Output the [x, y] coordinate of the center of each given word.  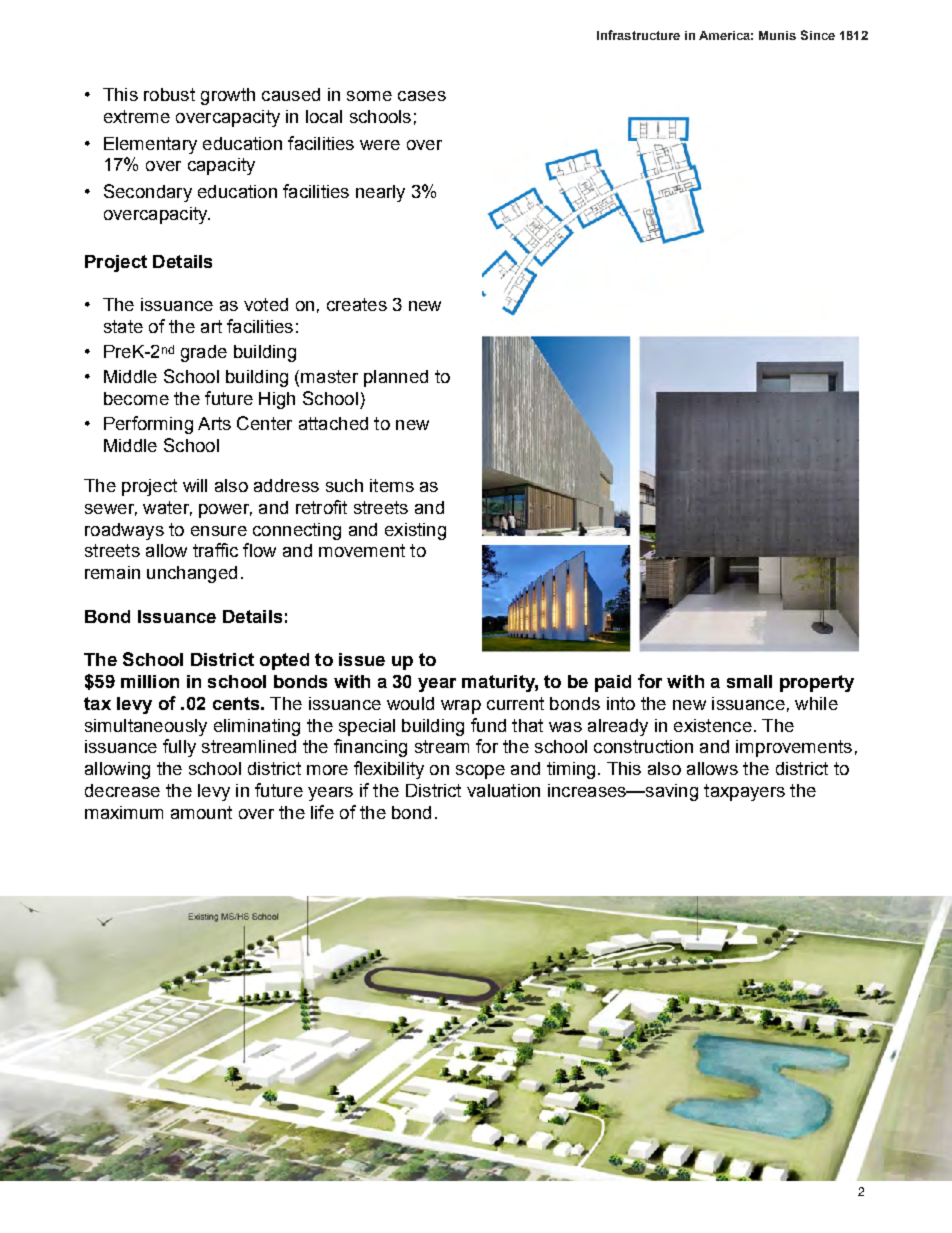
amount [201, 812]
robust [169, 94]
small [749, 681]
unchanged [192, 574]
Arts [214, 423]
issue [362, 659]
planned [396, 378]
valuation [503, 790]
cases [422, 96]
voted [266, 304]
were [380, 145]
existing [415, 531]
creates [357, 304]
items [392, 485]
